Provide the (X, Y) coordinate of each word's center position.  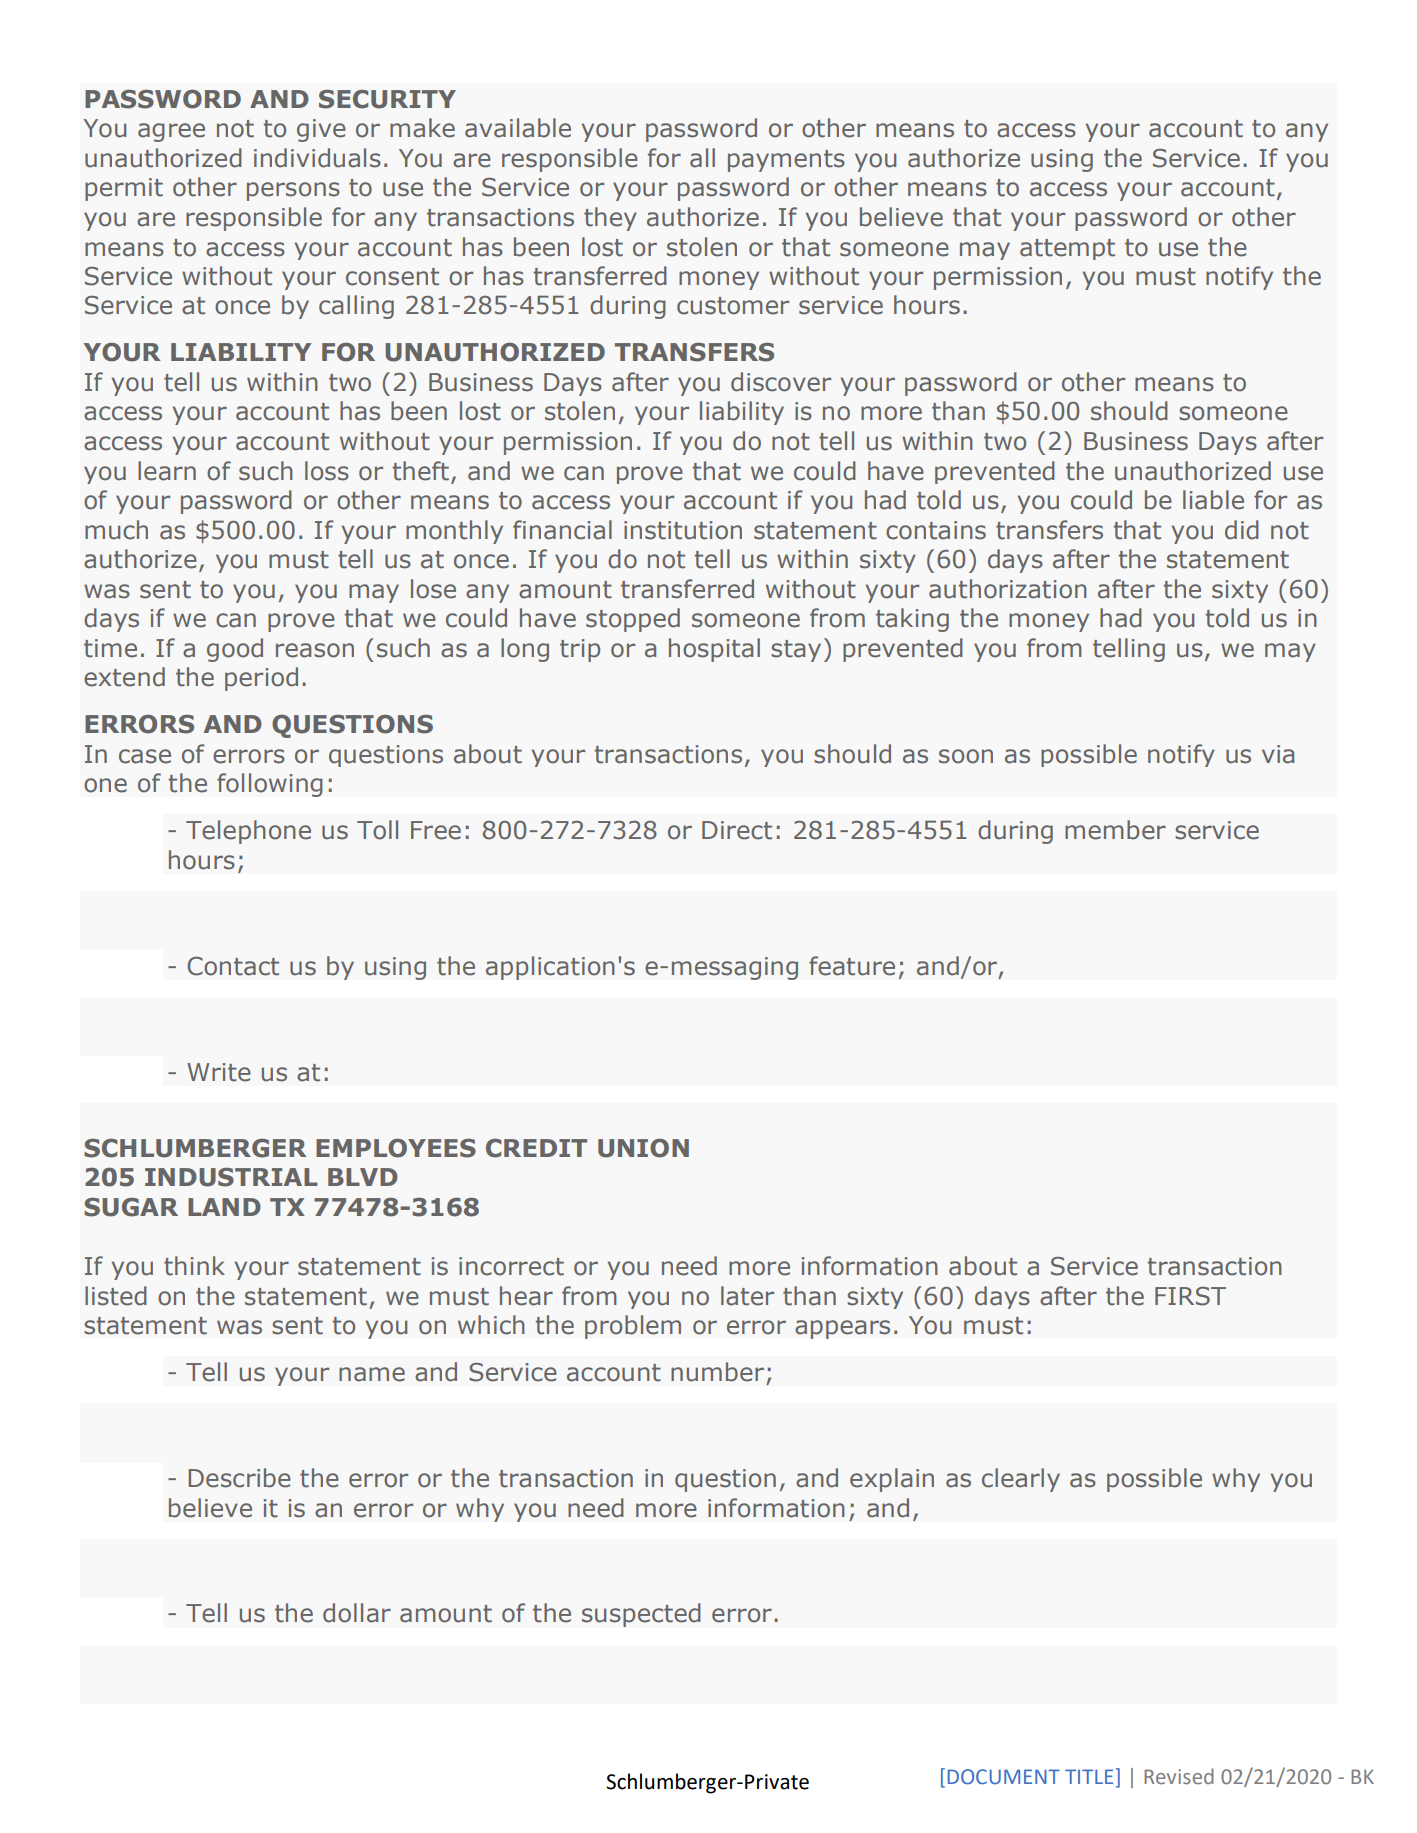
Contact (233, 966)
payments (786, 161)
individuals (317, 158)
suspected (641, 1615)
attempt (1067, 249)
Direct (737, 830)
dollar (357, 1613)
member (1115, 830)
